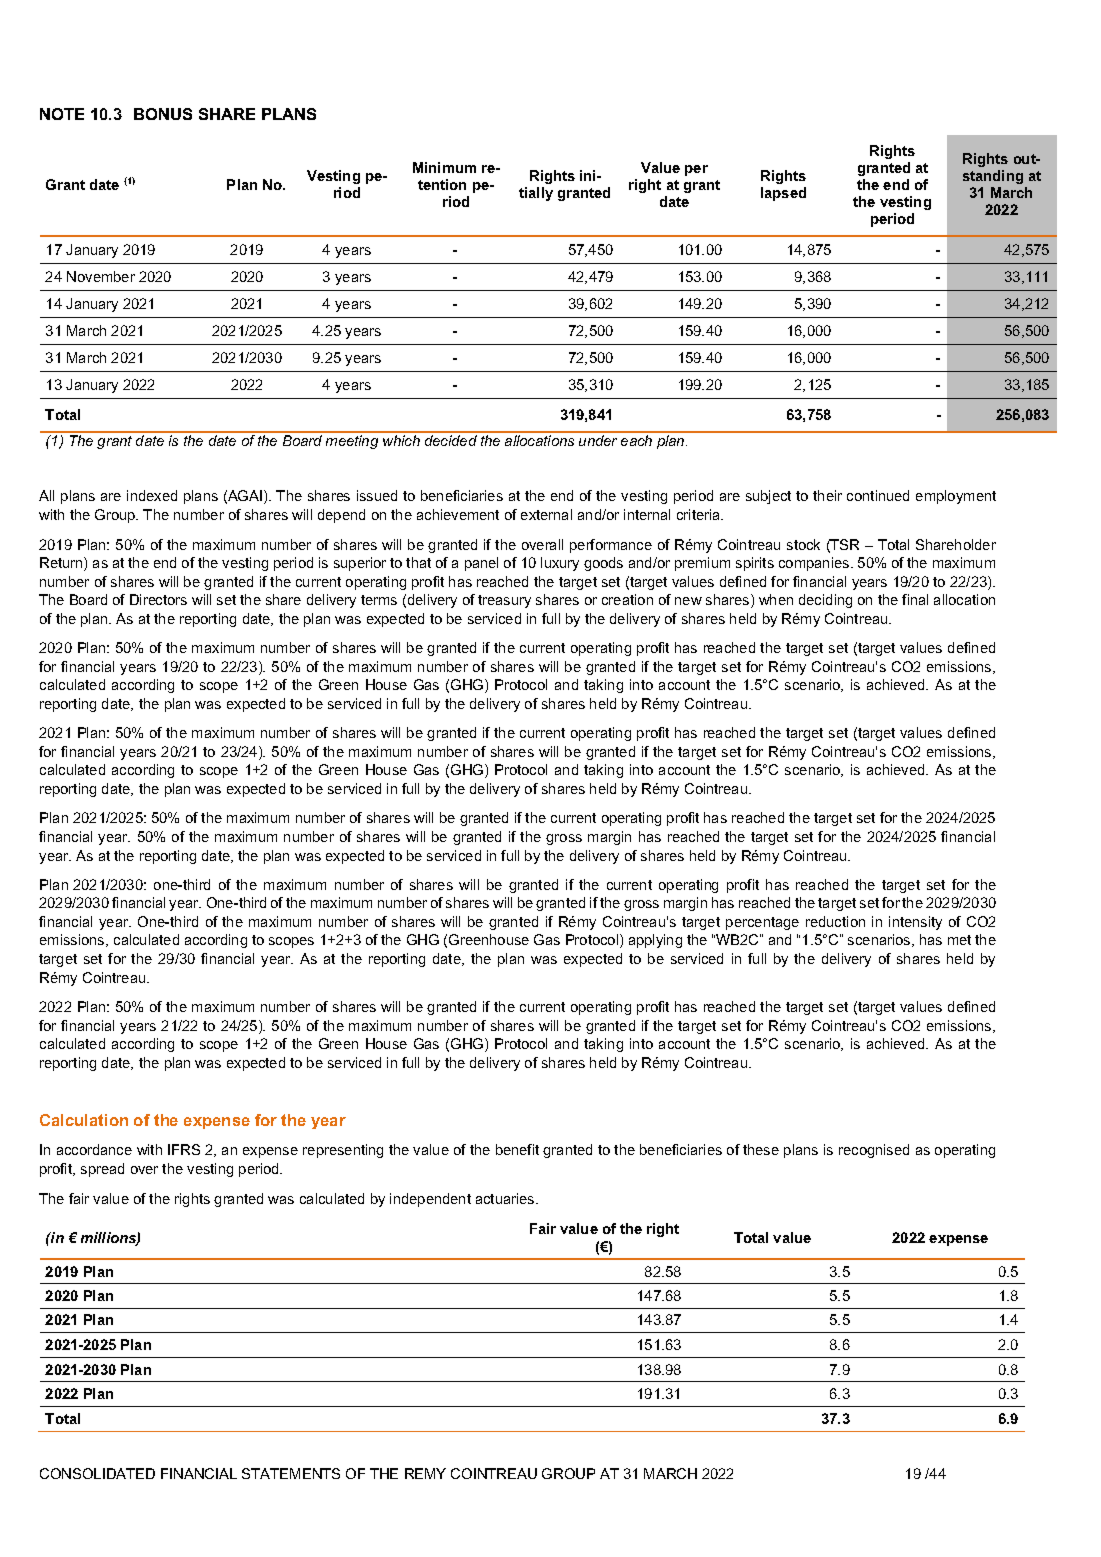 The height and width of the screenshot is (1557, 1101). I want to click on IFRS, so click(184, 1149).
